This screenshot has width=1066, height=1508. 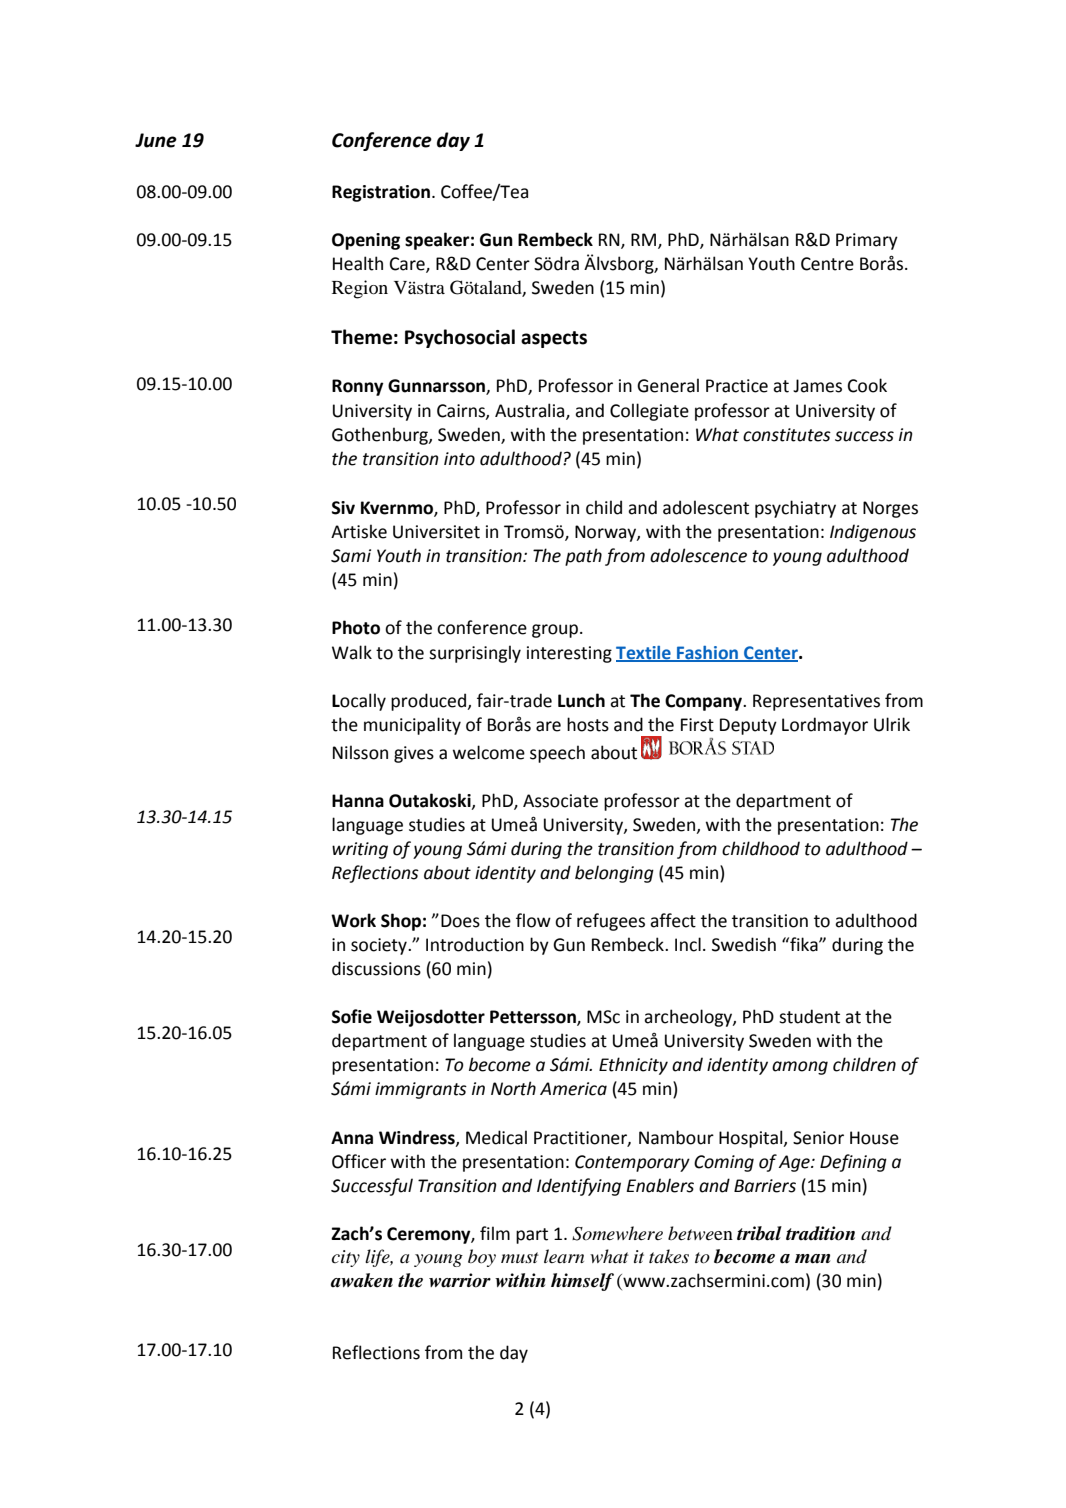 I want to click on Introduction, so click(x=475, y=944).
